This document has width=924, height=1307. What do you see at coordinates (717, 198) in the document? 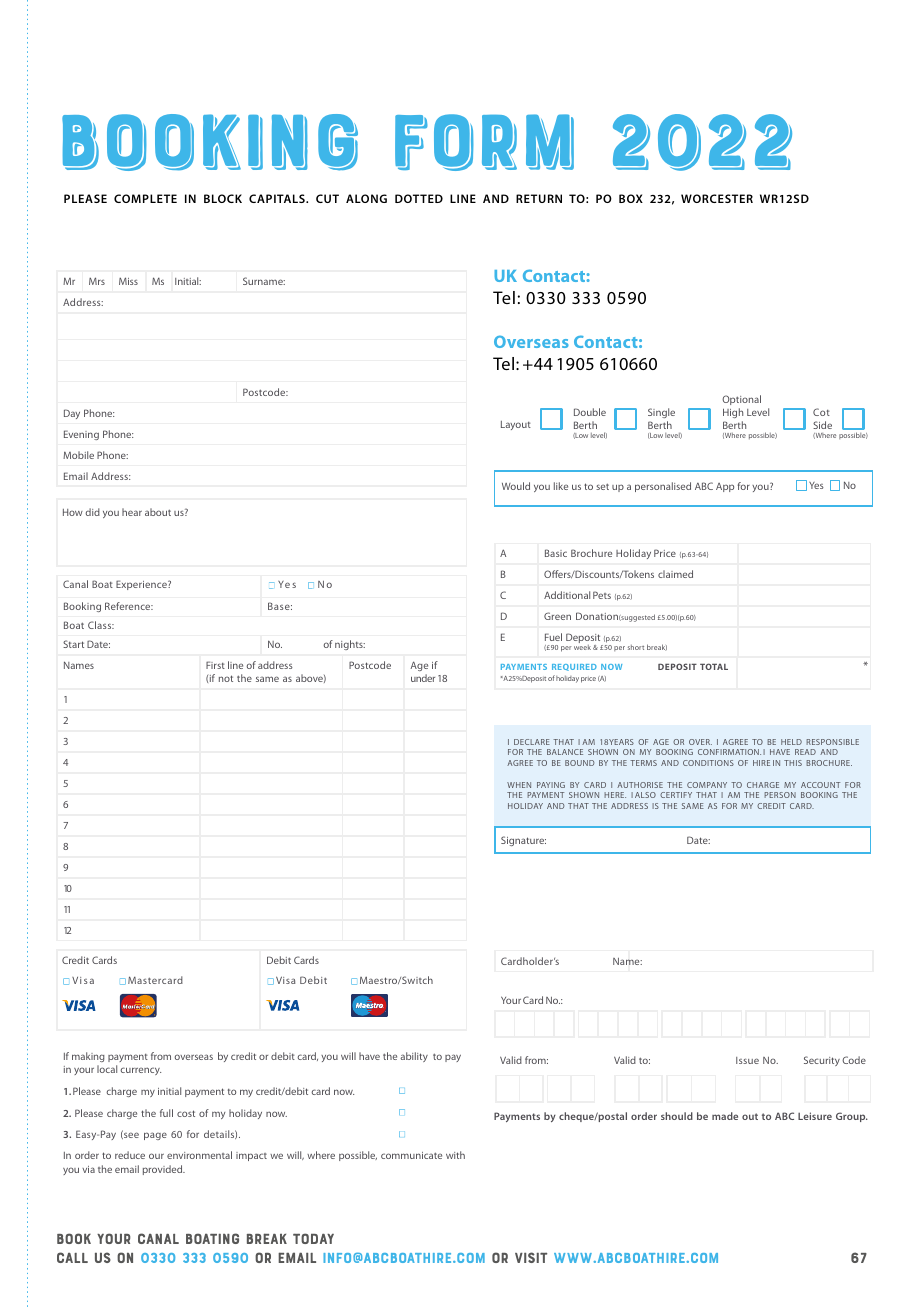
I see `WORCESTER` at bounding box center [717, 198].
